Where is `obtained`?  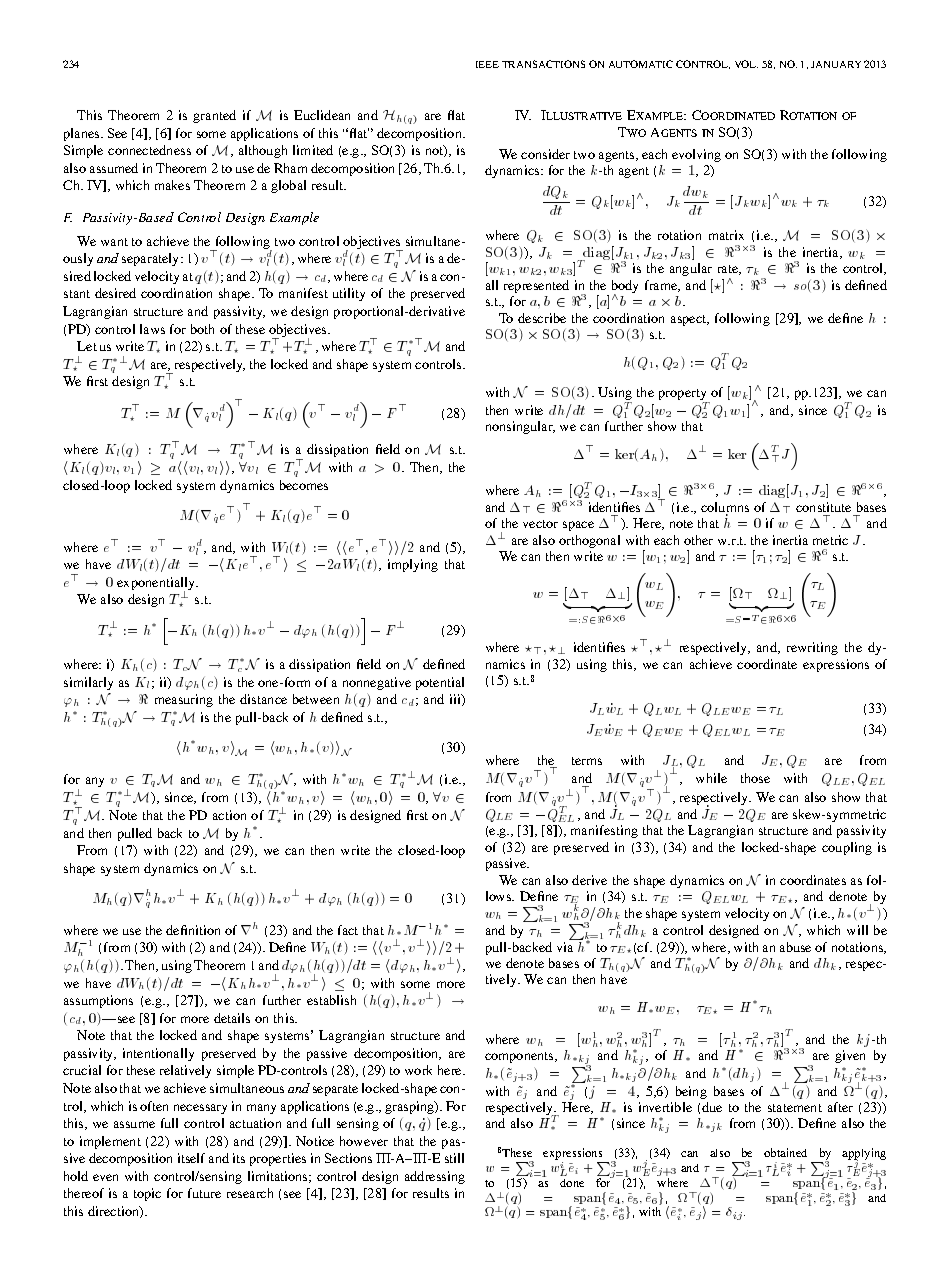 obtained is located at coordinates (785, 1152).
